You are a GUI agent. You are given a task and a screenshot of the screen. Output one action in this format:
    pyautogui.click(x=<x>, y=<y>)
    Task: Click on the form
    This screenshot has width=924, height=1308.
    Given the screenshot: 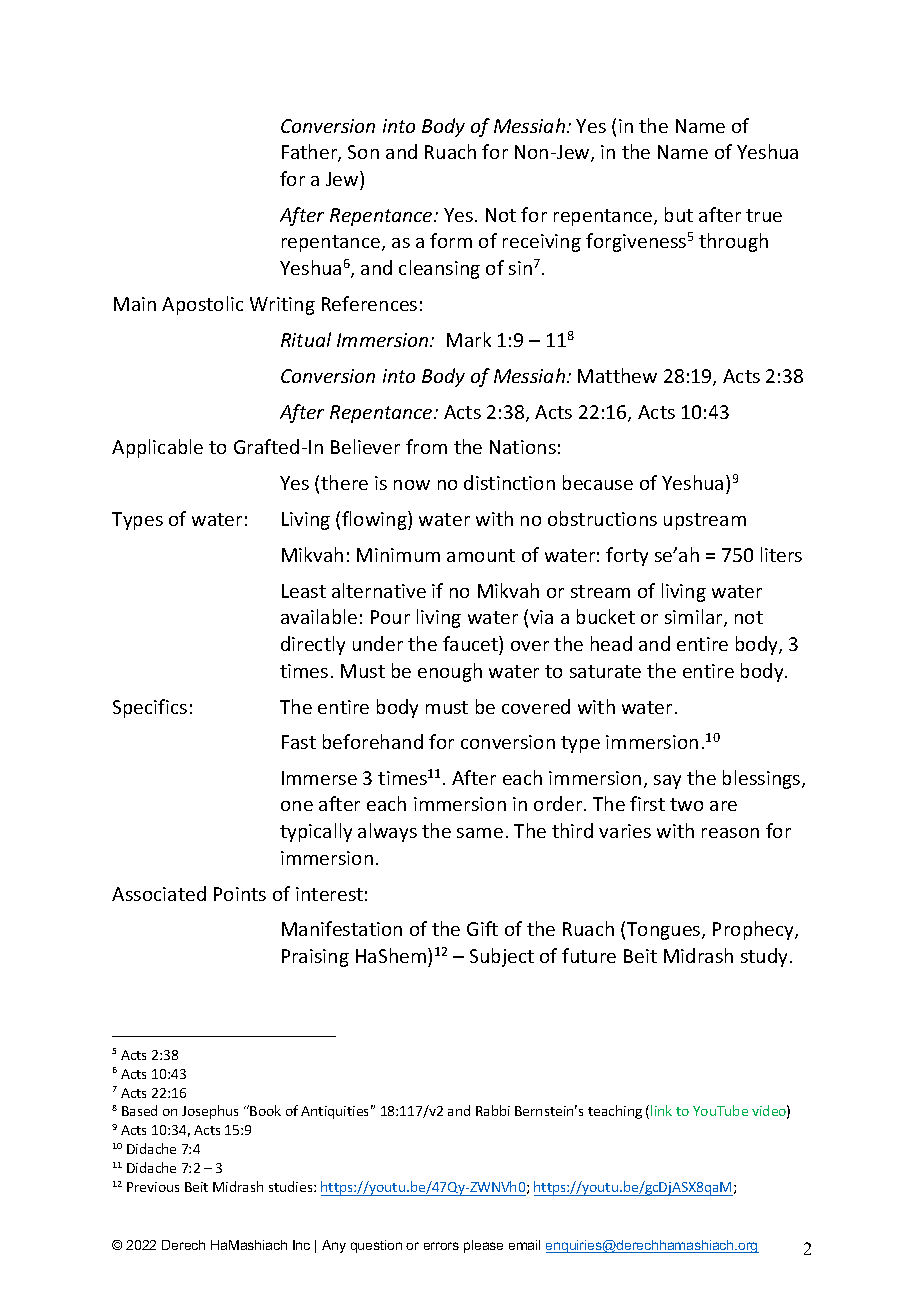 What is the action you would take?
    pyautogui.click(x=451, y=240)
